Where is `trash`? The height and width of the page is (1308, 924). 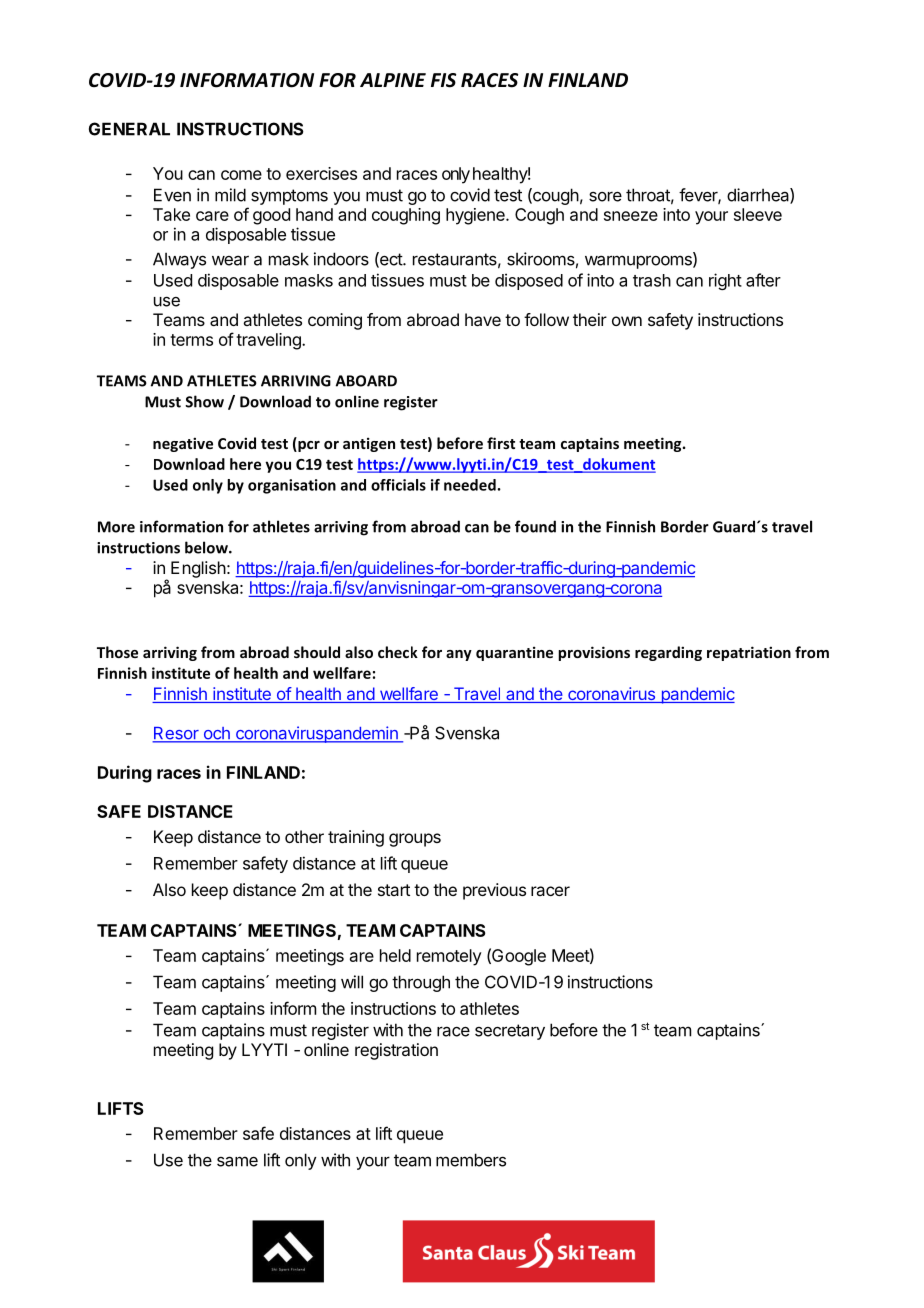 trash is located at coordinates (652, 280).
